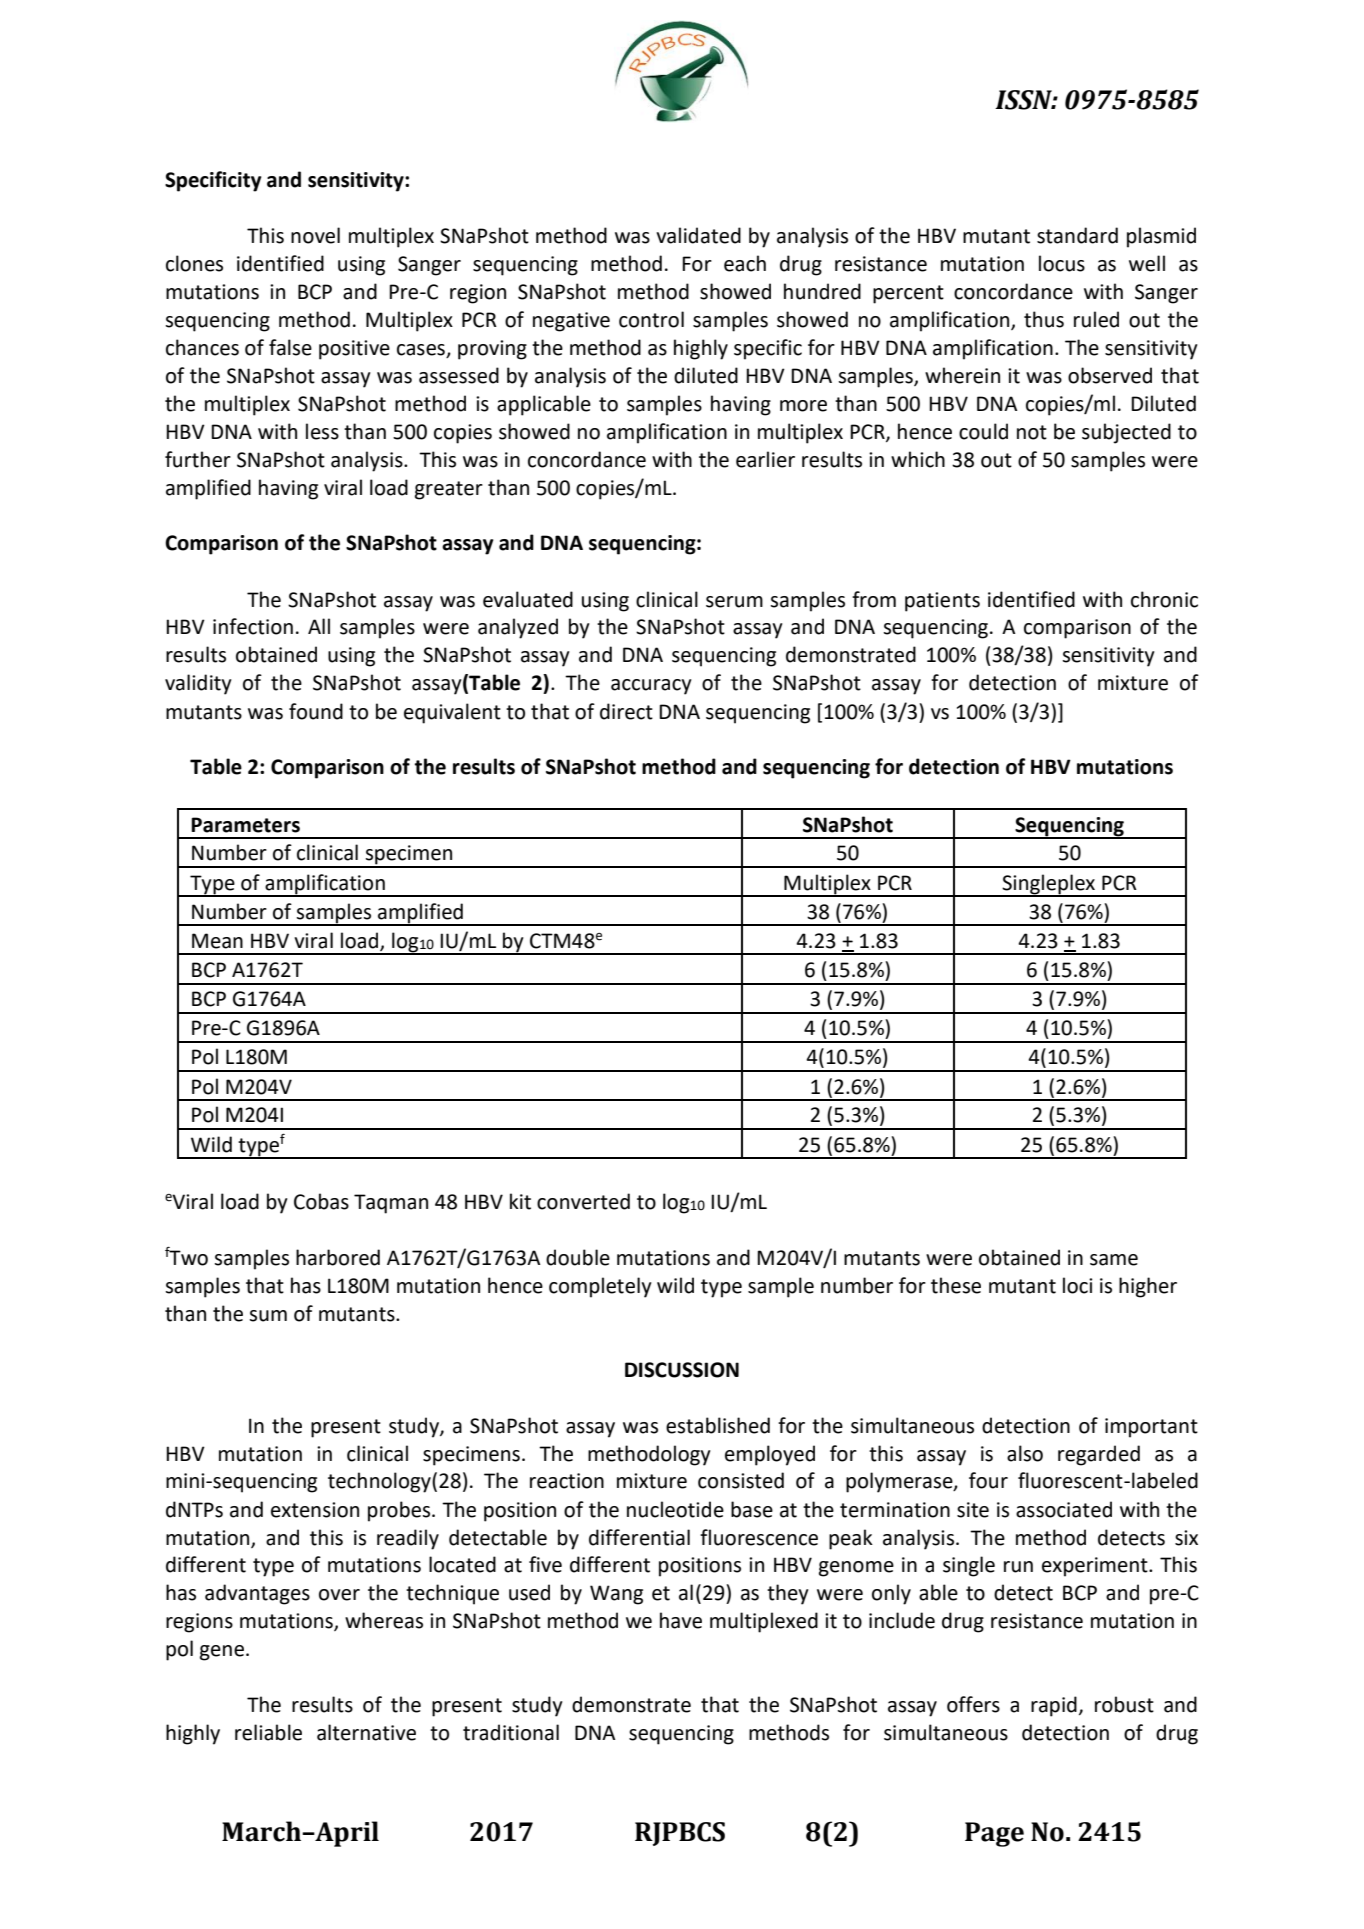  Describe the element at coordinates (651, 319) in the screenshot. I see `control` at that location.
